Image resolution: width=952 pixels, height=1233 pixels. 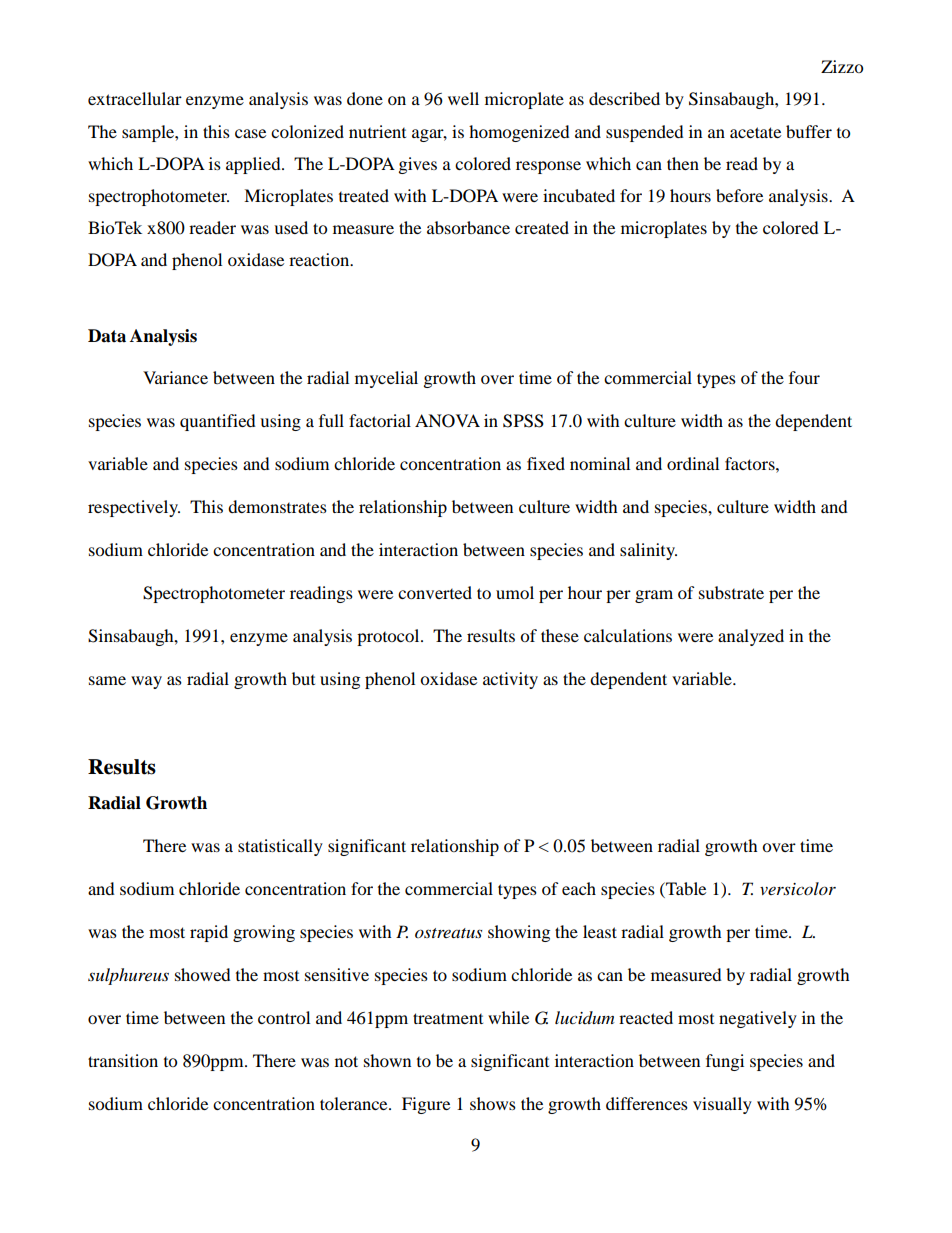 I want to click on shows, so click(x=493, y=1103).
